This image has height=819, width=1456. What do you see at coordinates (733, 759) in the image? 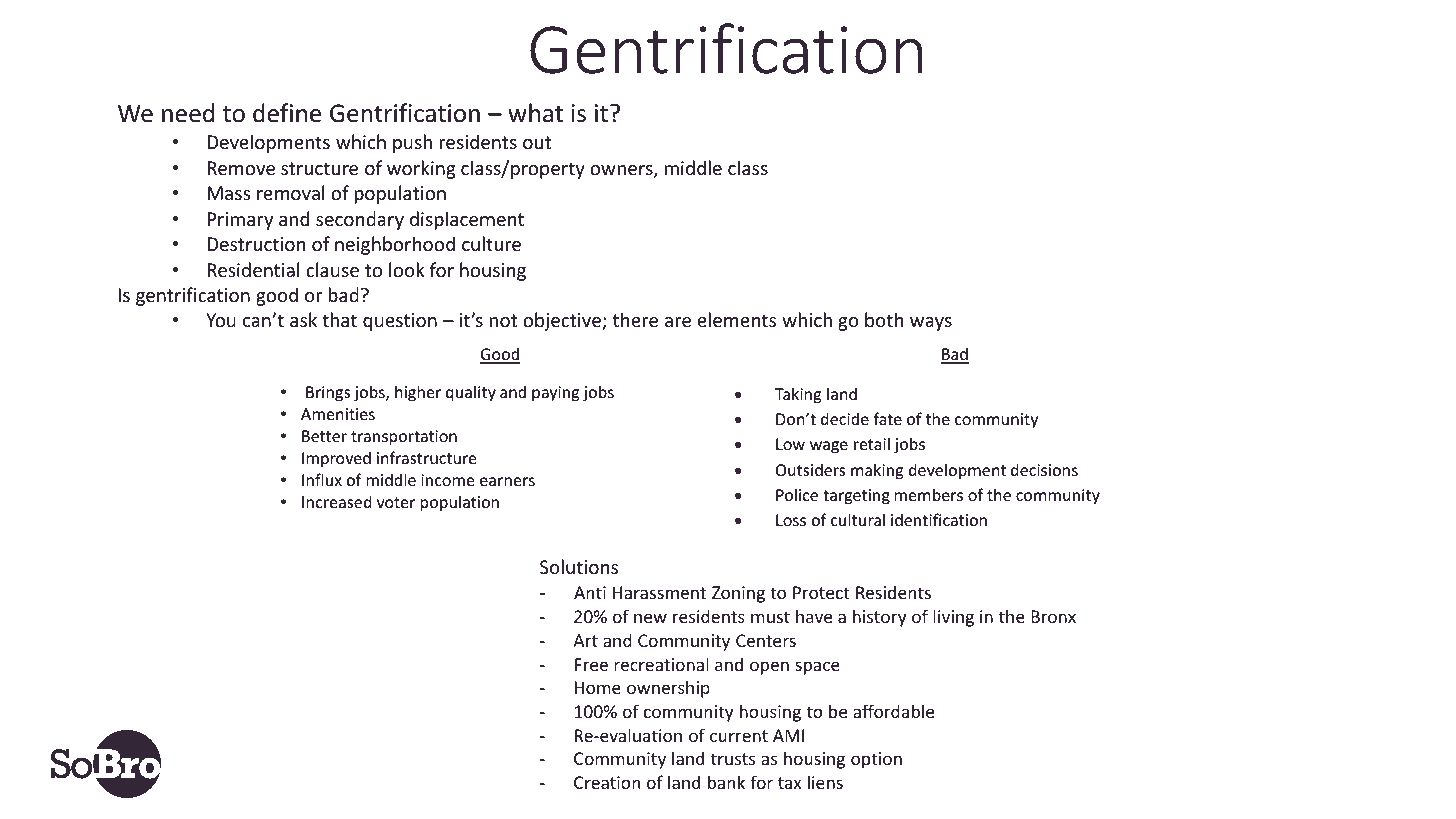
I see `trusts` at bounding box center [733, 759].
